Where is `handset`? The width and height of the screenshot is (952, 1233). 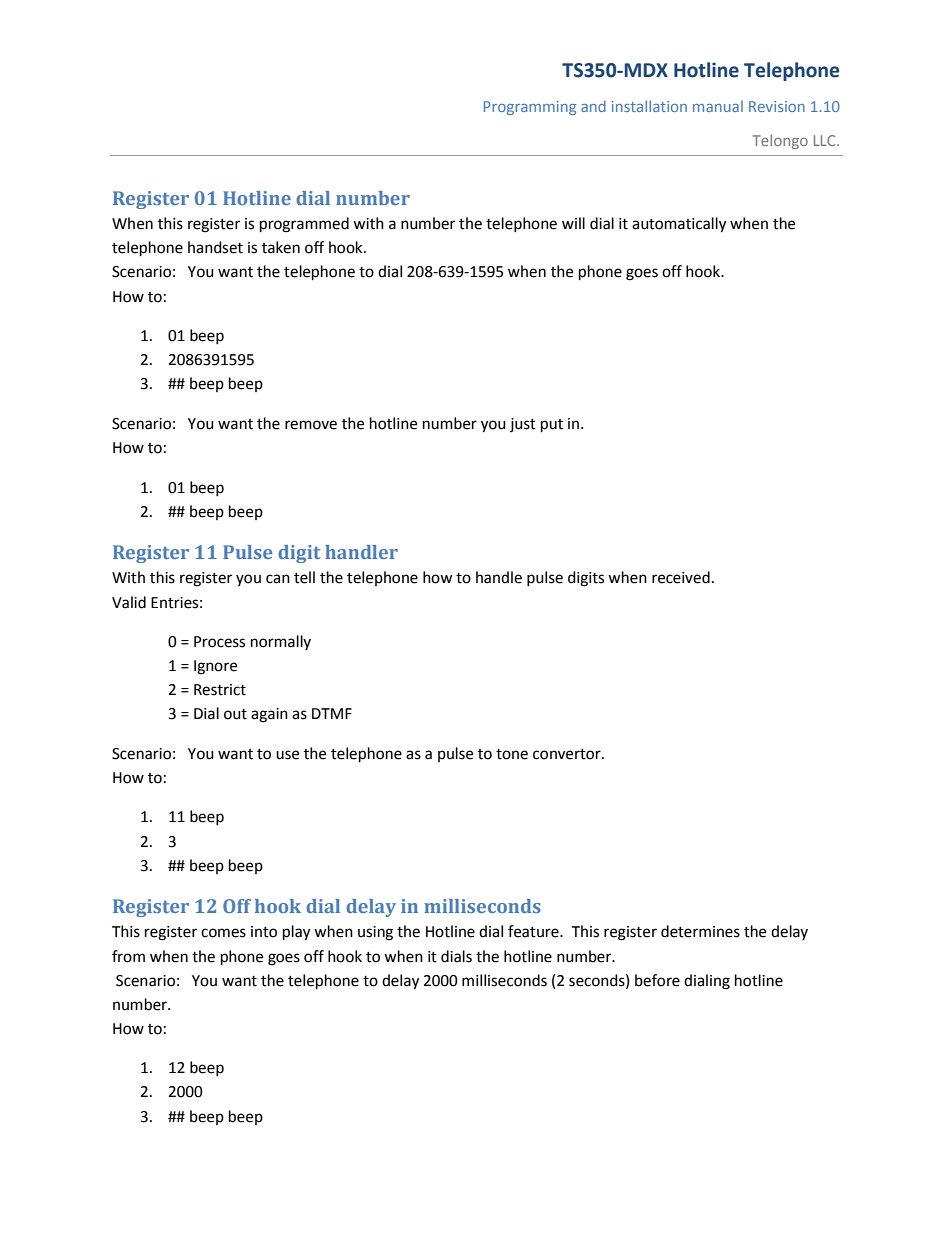 handset is located at coordinates (215, 247).
